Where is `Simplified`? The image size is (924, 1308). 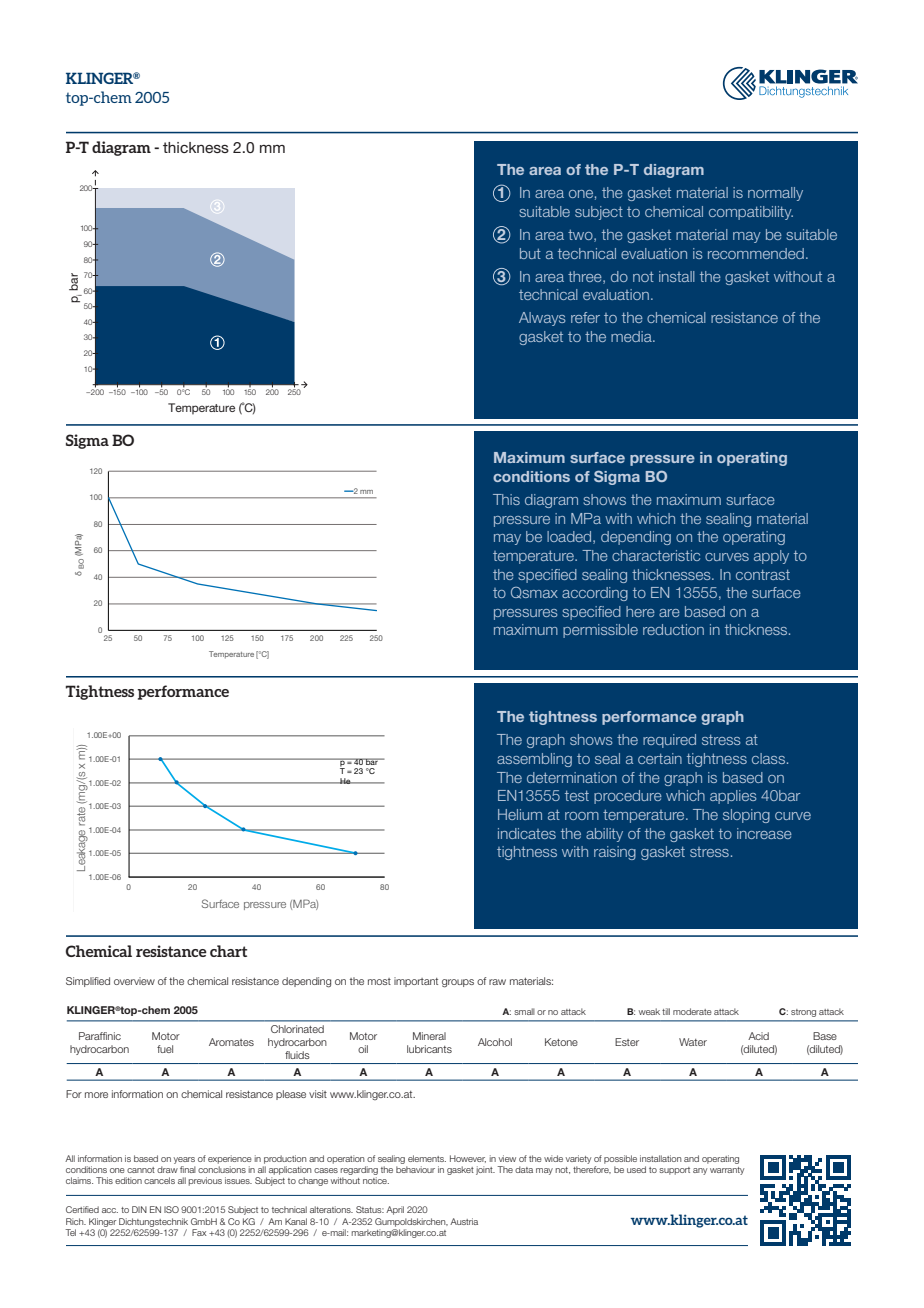
Simplified is located at coordinates (88, 982).
